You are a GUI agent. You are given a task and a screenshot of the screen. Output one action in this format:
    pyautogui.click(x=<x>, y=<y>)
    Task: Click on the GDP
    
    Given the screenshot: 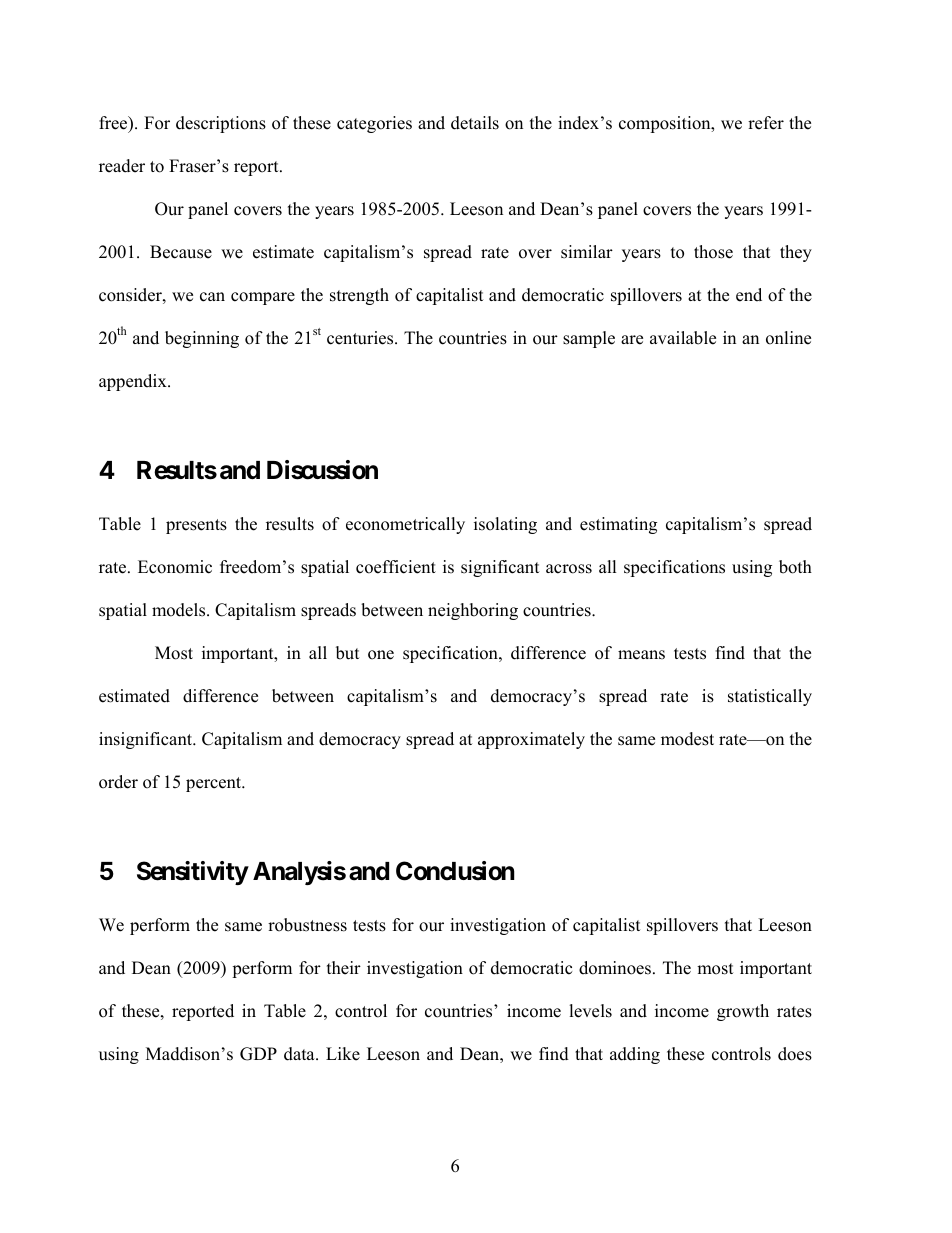 What is the action you would take?
    pyautogui.click(x=258, y=1054)
